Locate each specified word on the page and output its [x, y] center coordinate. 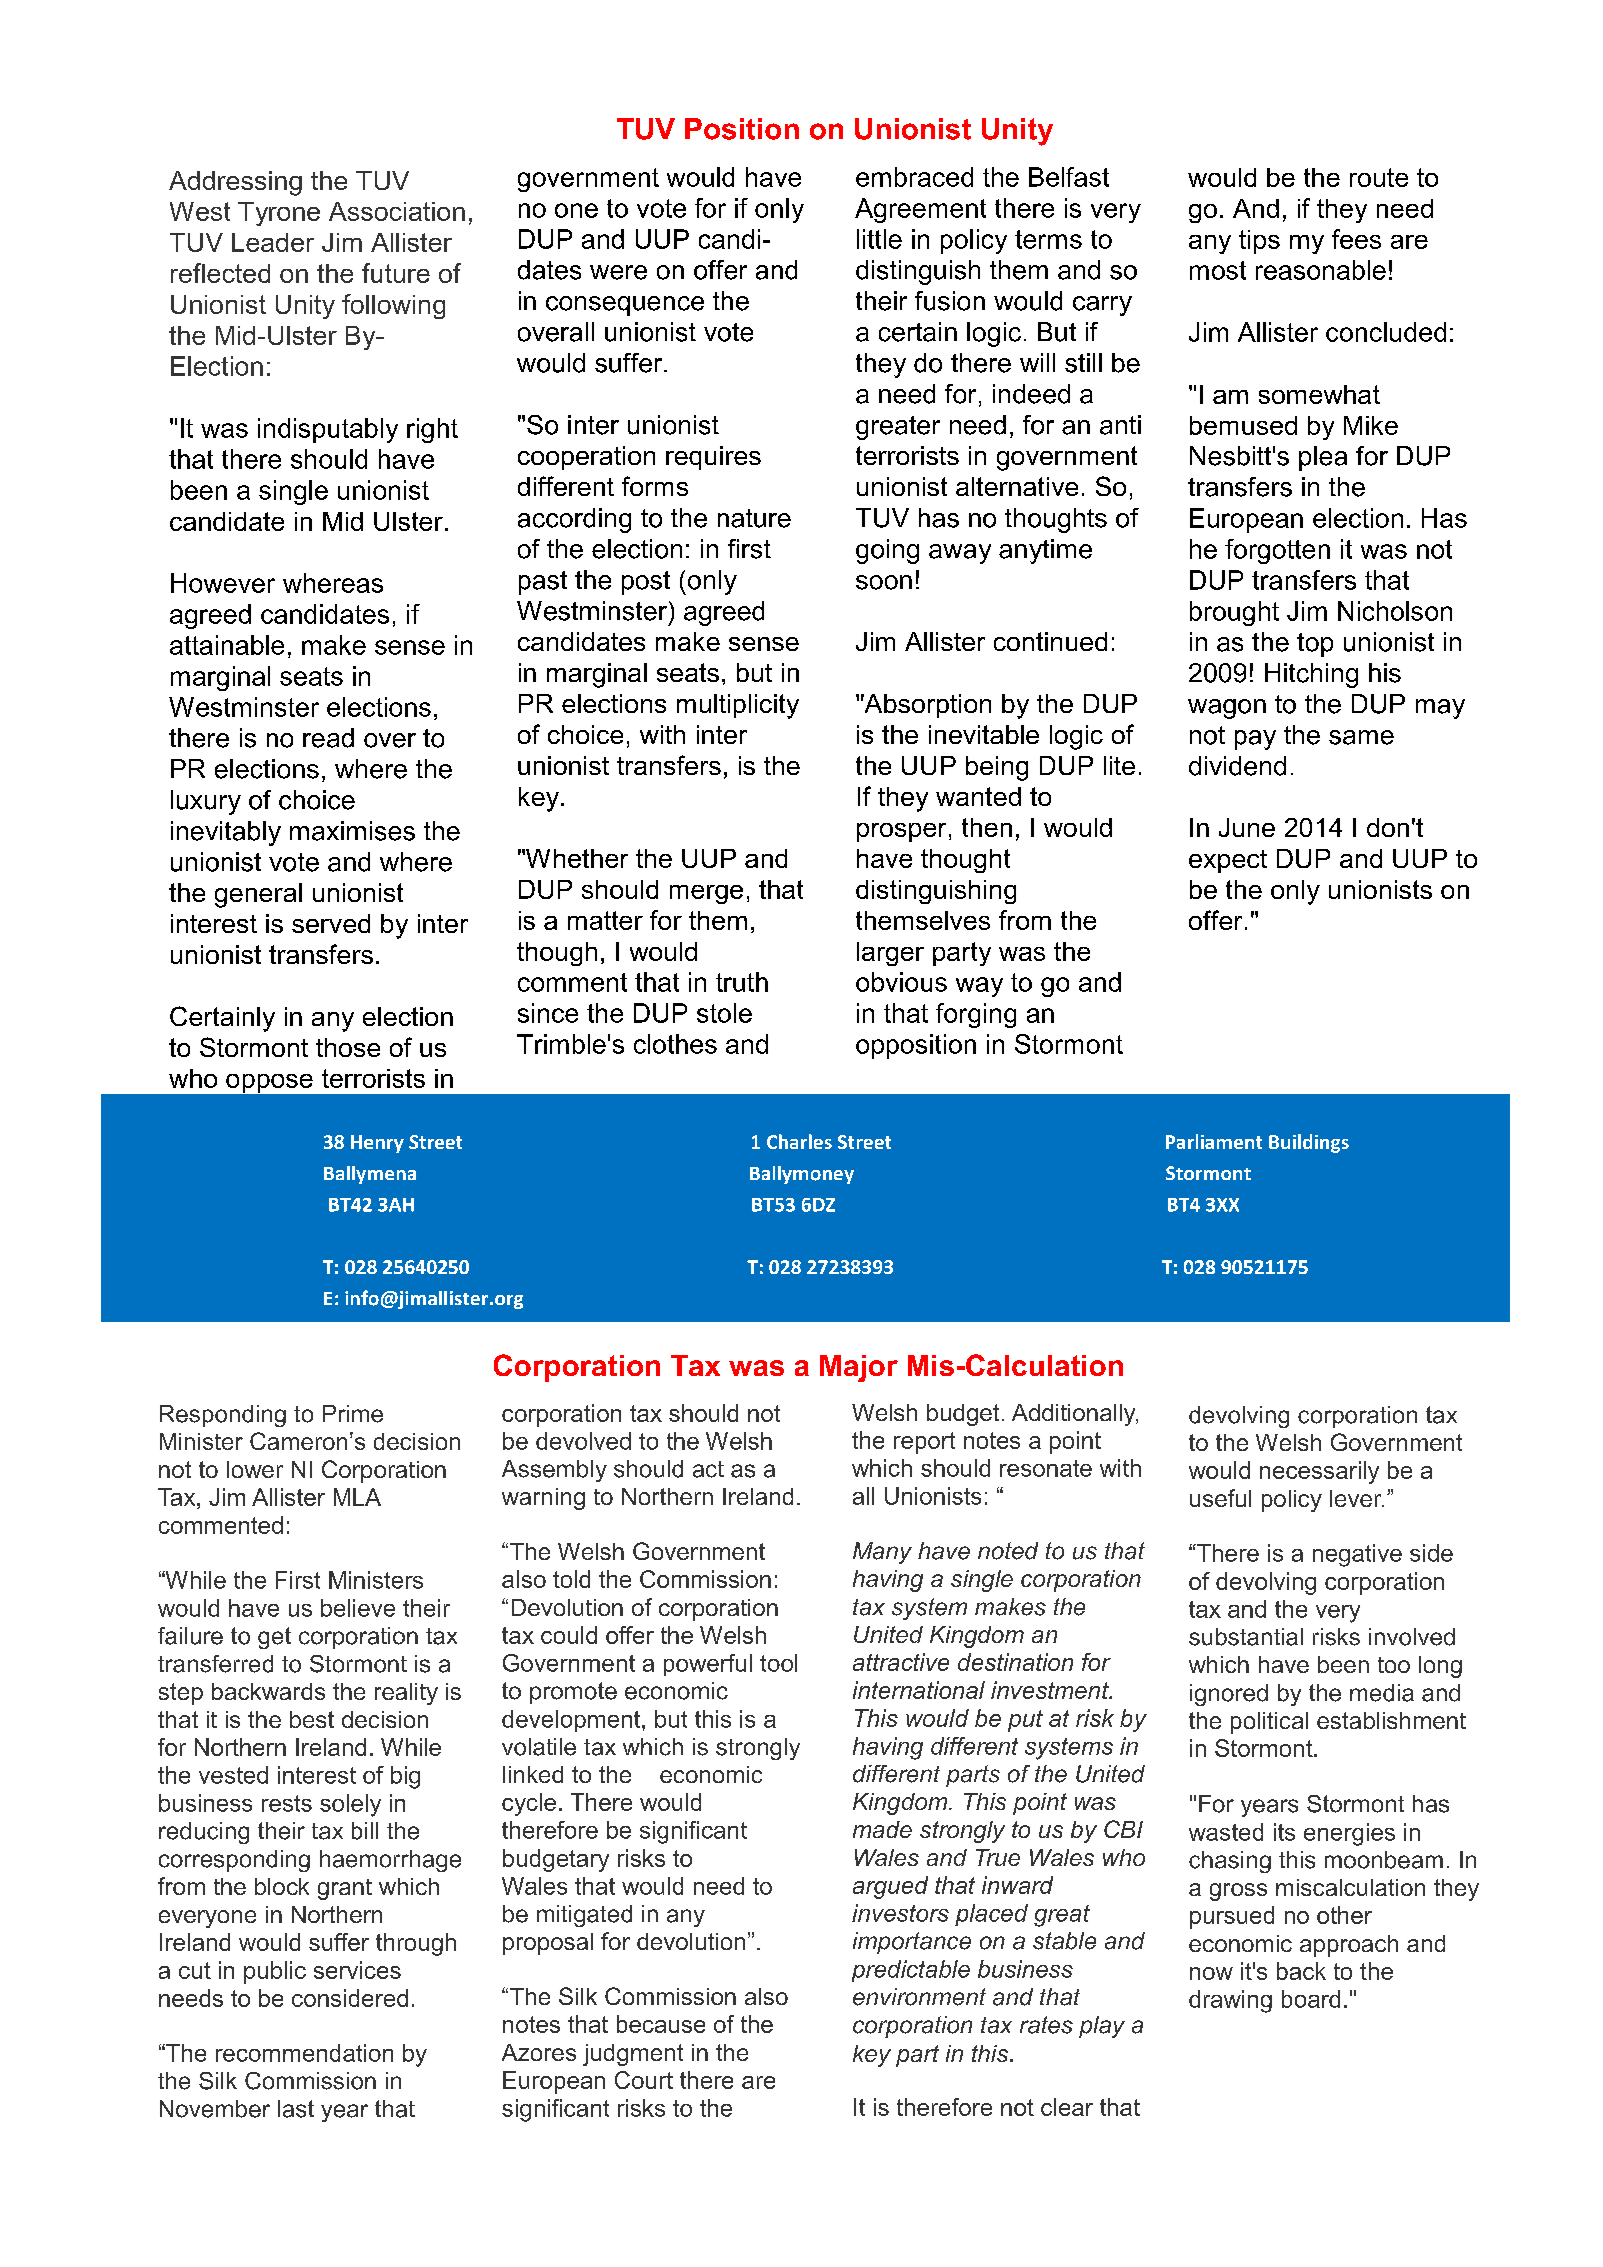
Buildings [1309, 1143]
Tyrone [279, 214]
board [1311, 1999]
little [879, 239]
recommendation [304, 2053]
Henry [377, 1144]
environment [919, 1997]
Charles [799, 1141]
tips [1259, 242]
